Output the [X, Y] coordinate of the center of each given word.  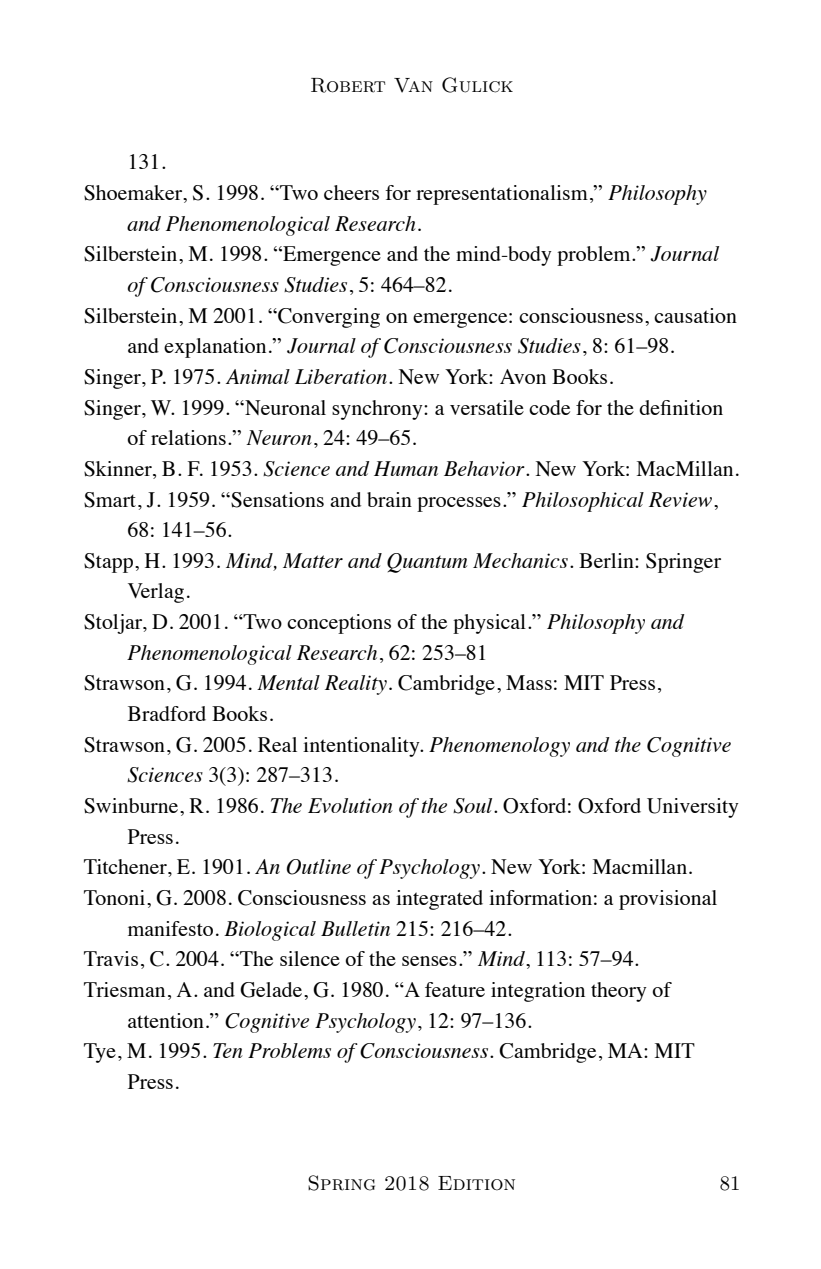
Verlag [156, 593]
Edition [476, 1183]
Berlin [607, 560]
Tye [100, 1053]
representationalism [502, 195]
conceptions [339, 624]
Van [413, 85]
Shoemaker [134, 194]
